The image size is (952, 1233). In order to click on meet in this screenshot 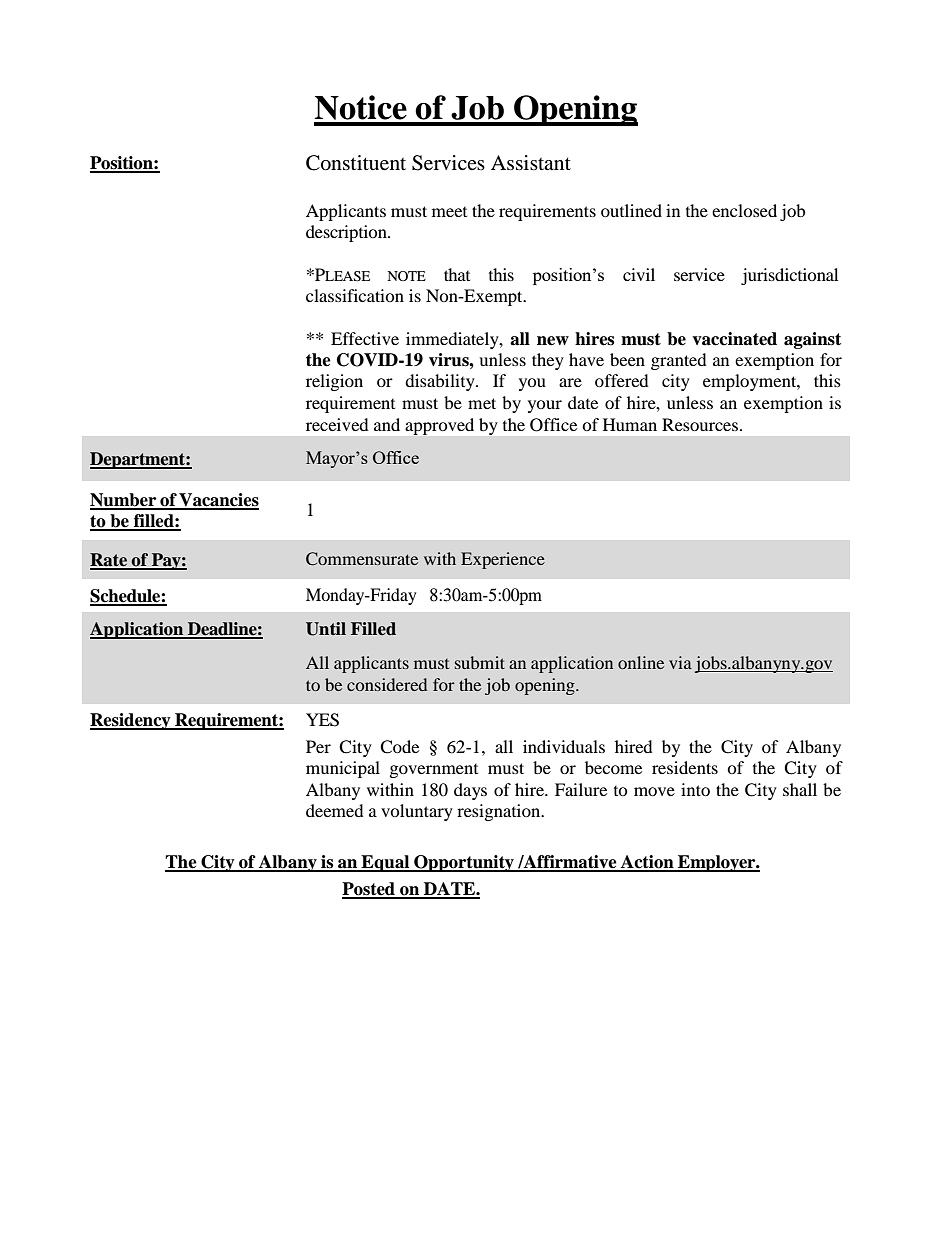, I will do `click(449, 212)`.
